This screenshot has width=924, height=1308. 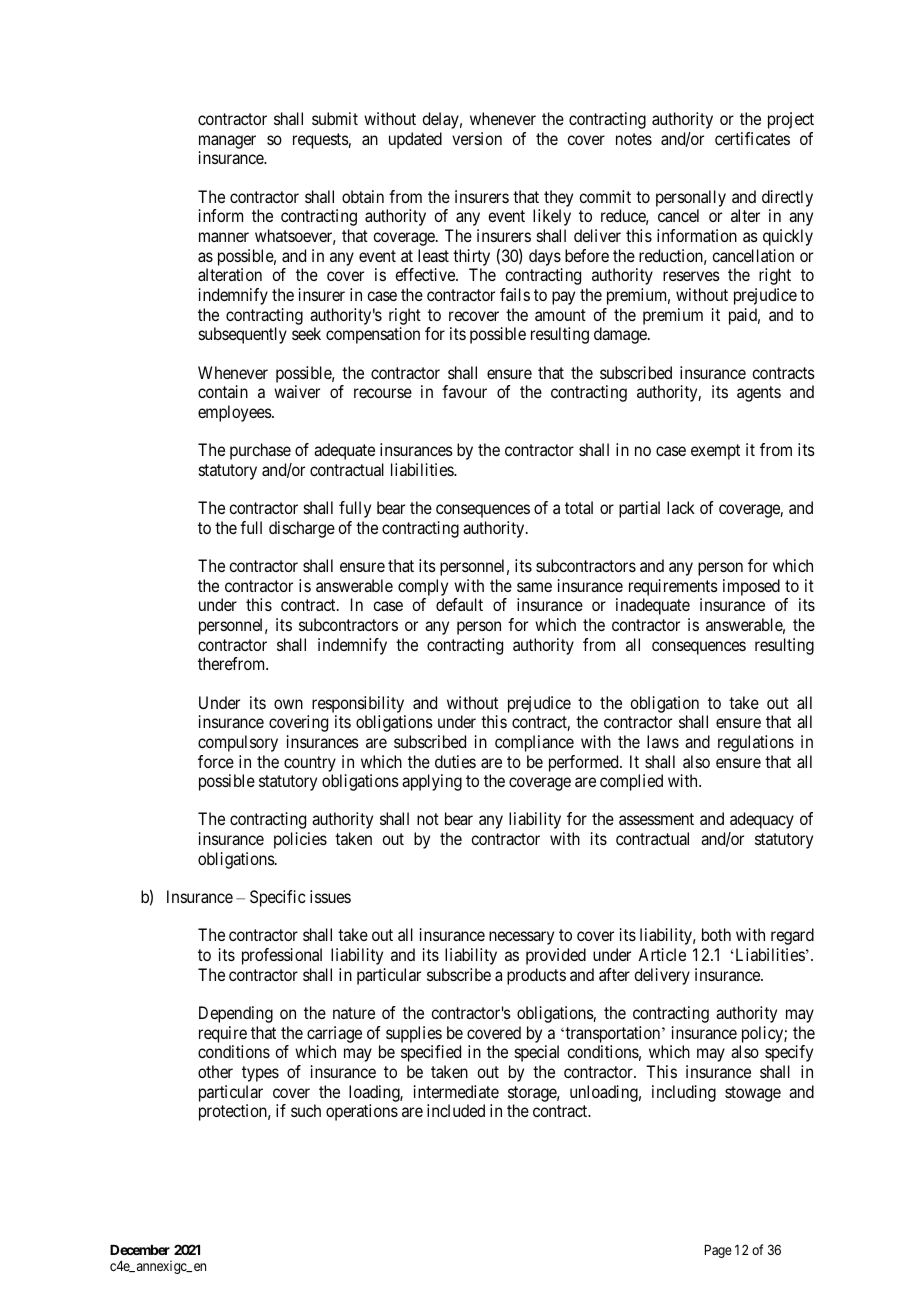 I want to click on lack, so click(x=681, y=507).
